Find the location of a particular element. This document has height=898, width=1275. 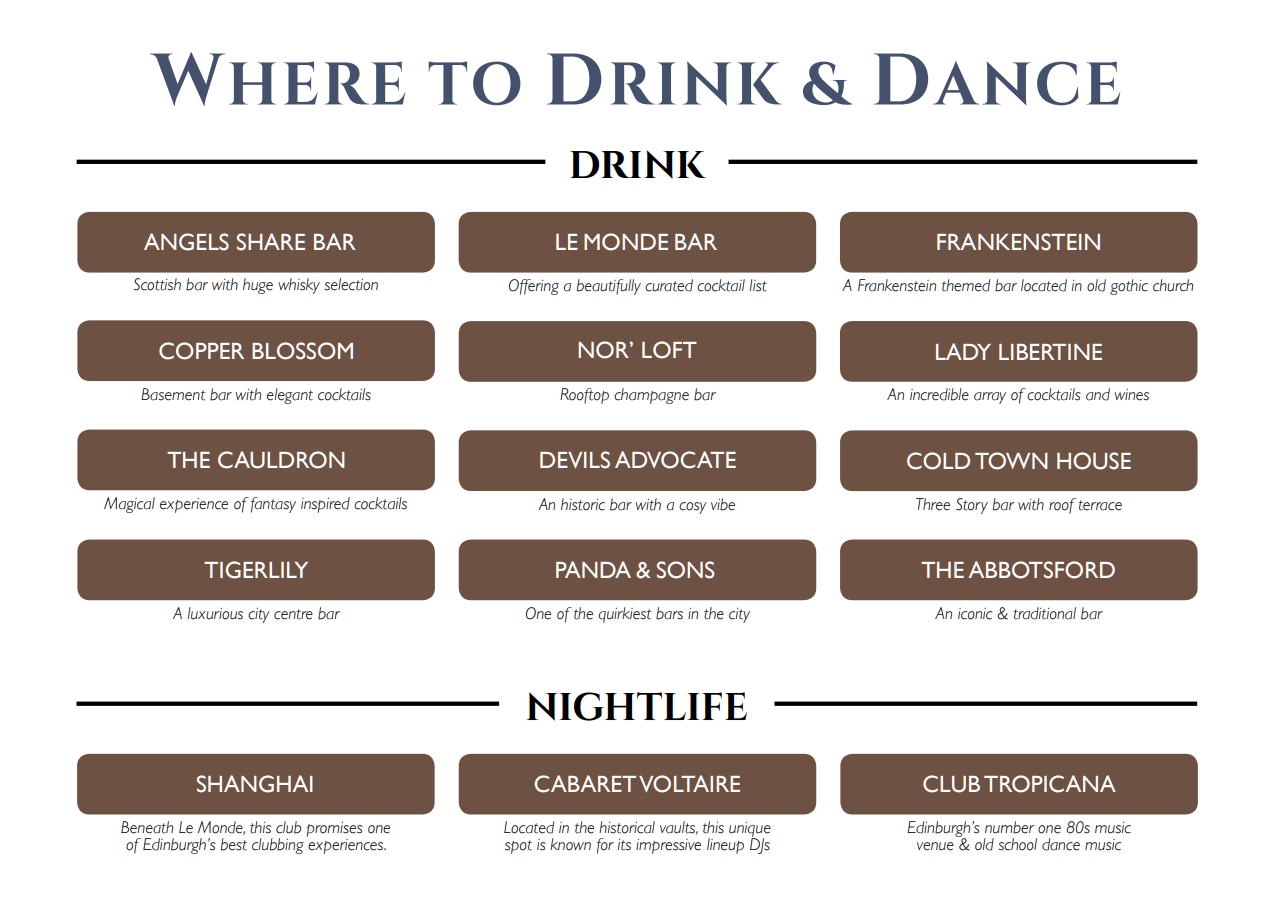

centre is located at coordinates (293, 614).
